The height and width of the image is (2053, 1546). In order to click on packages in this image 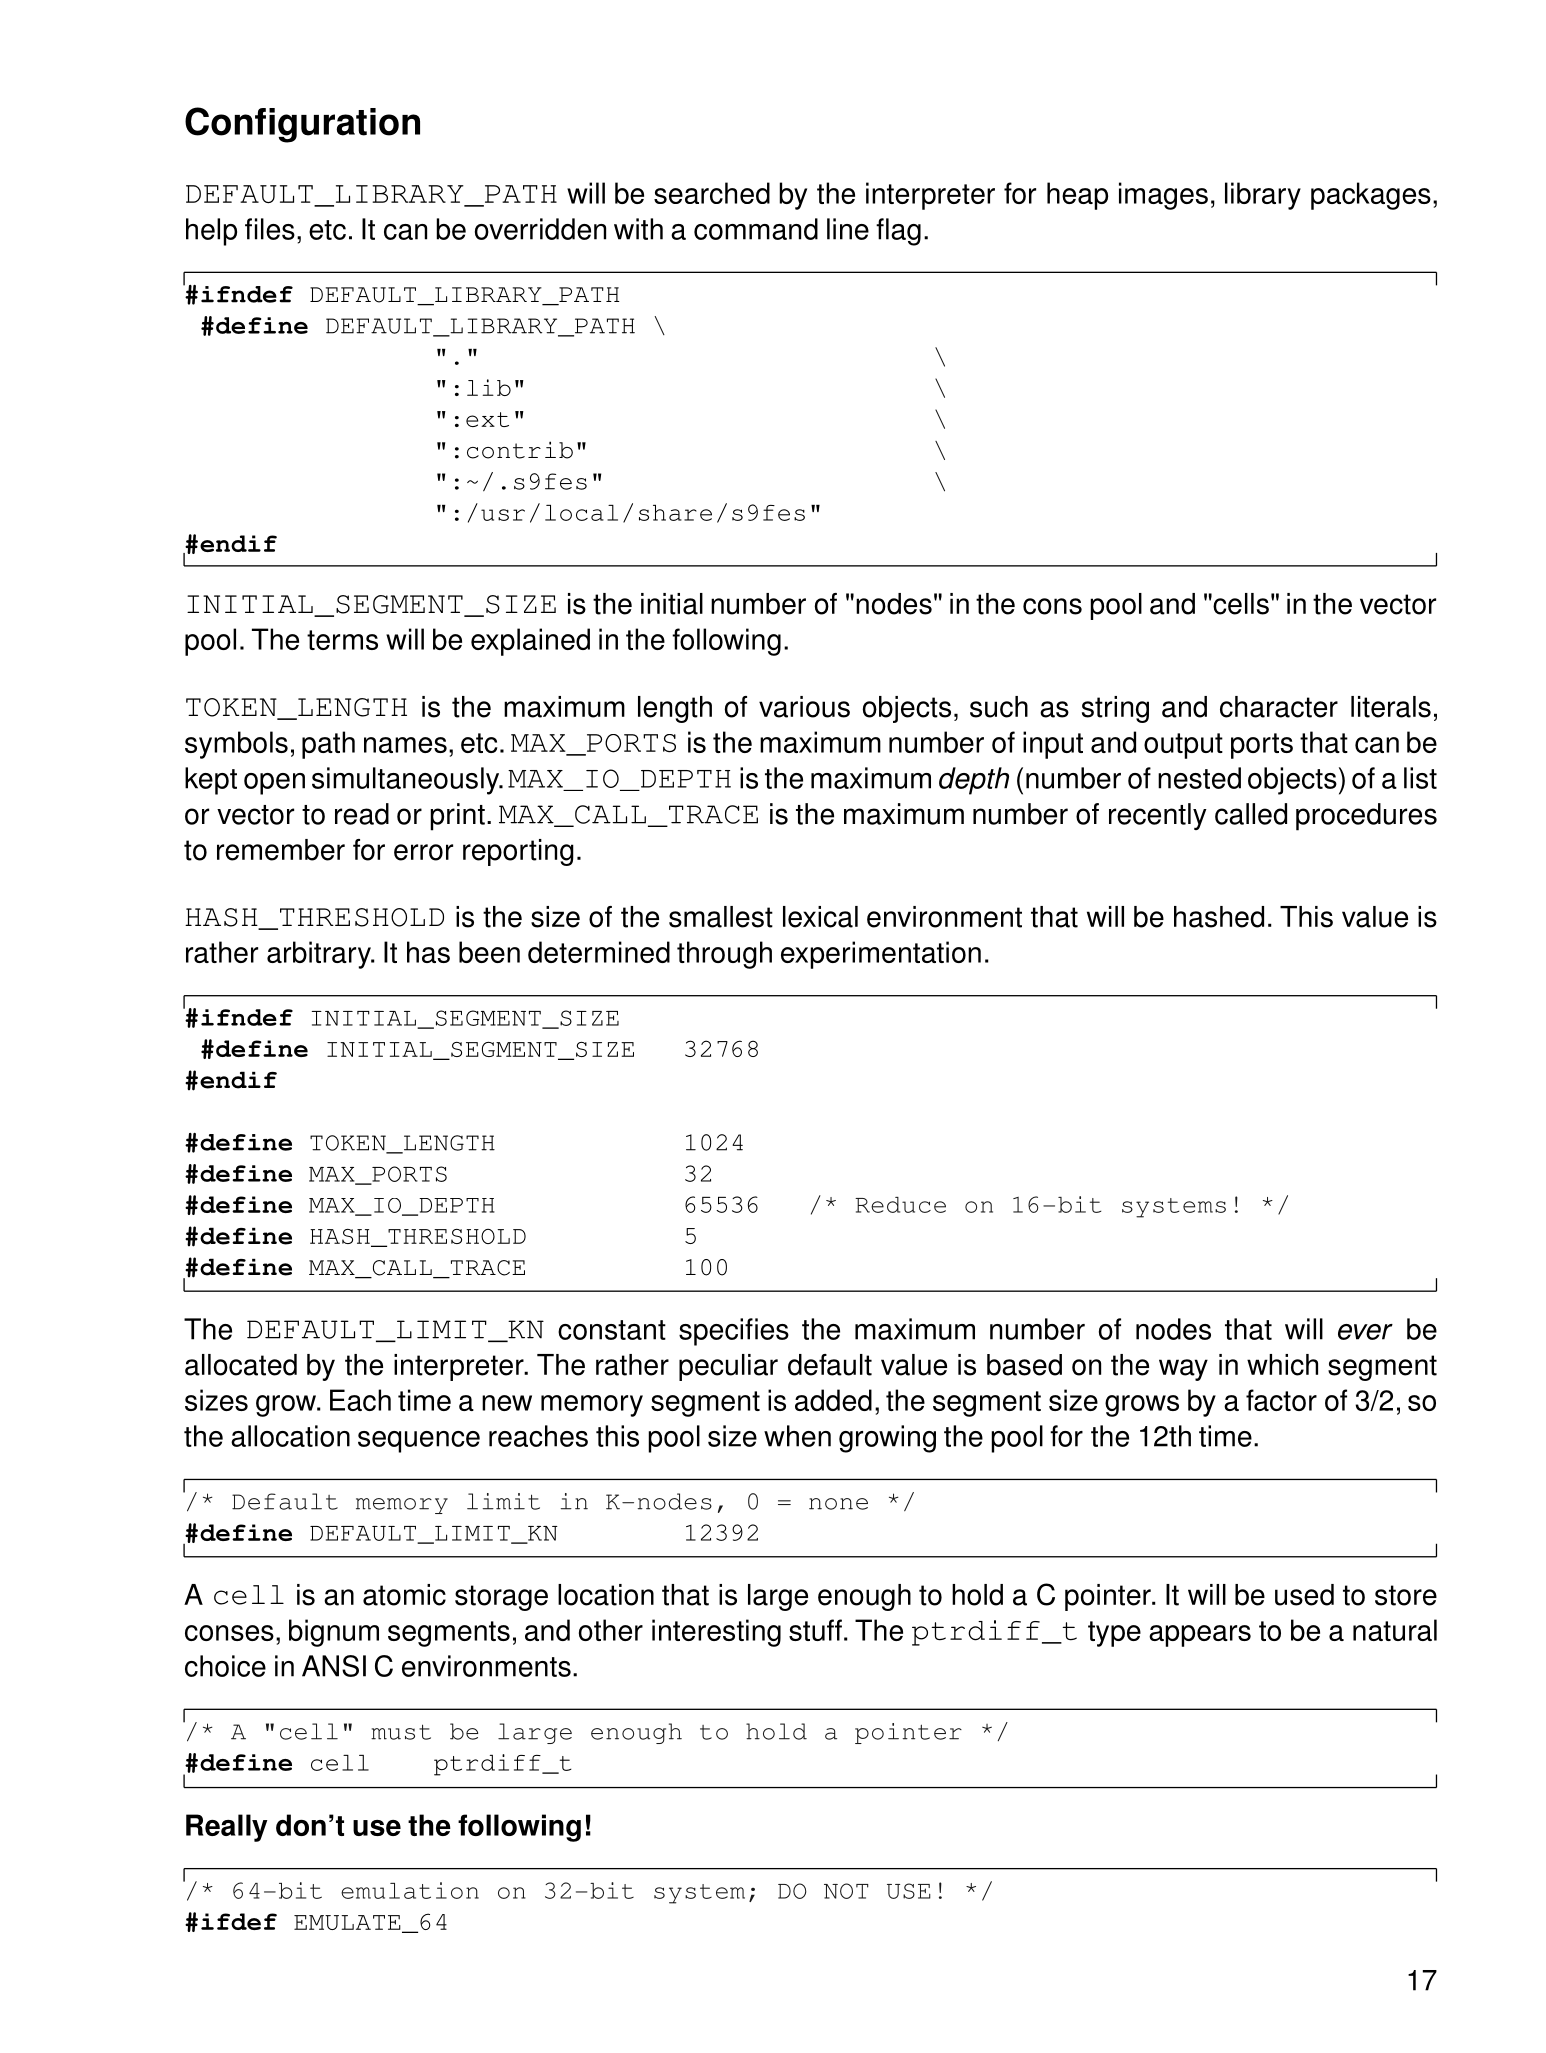, I will do `click(1371, 196)`.
